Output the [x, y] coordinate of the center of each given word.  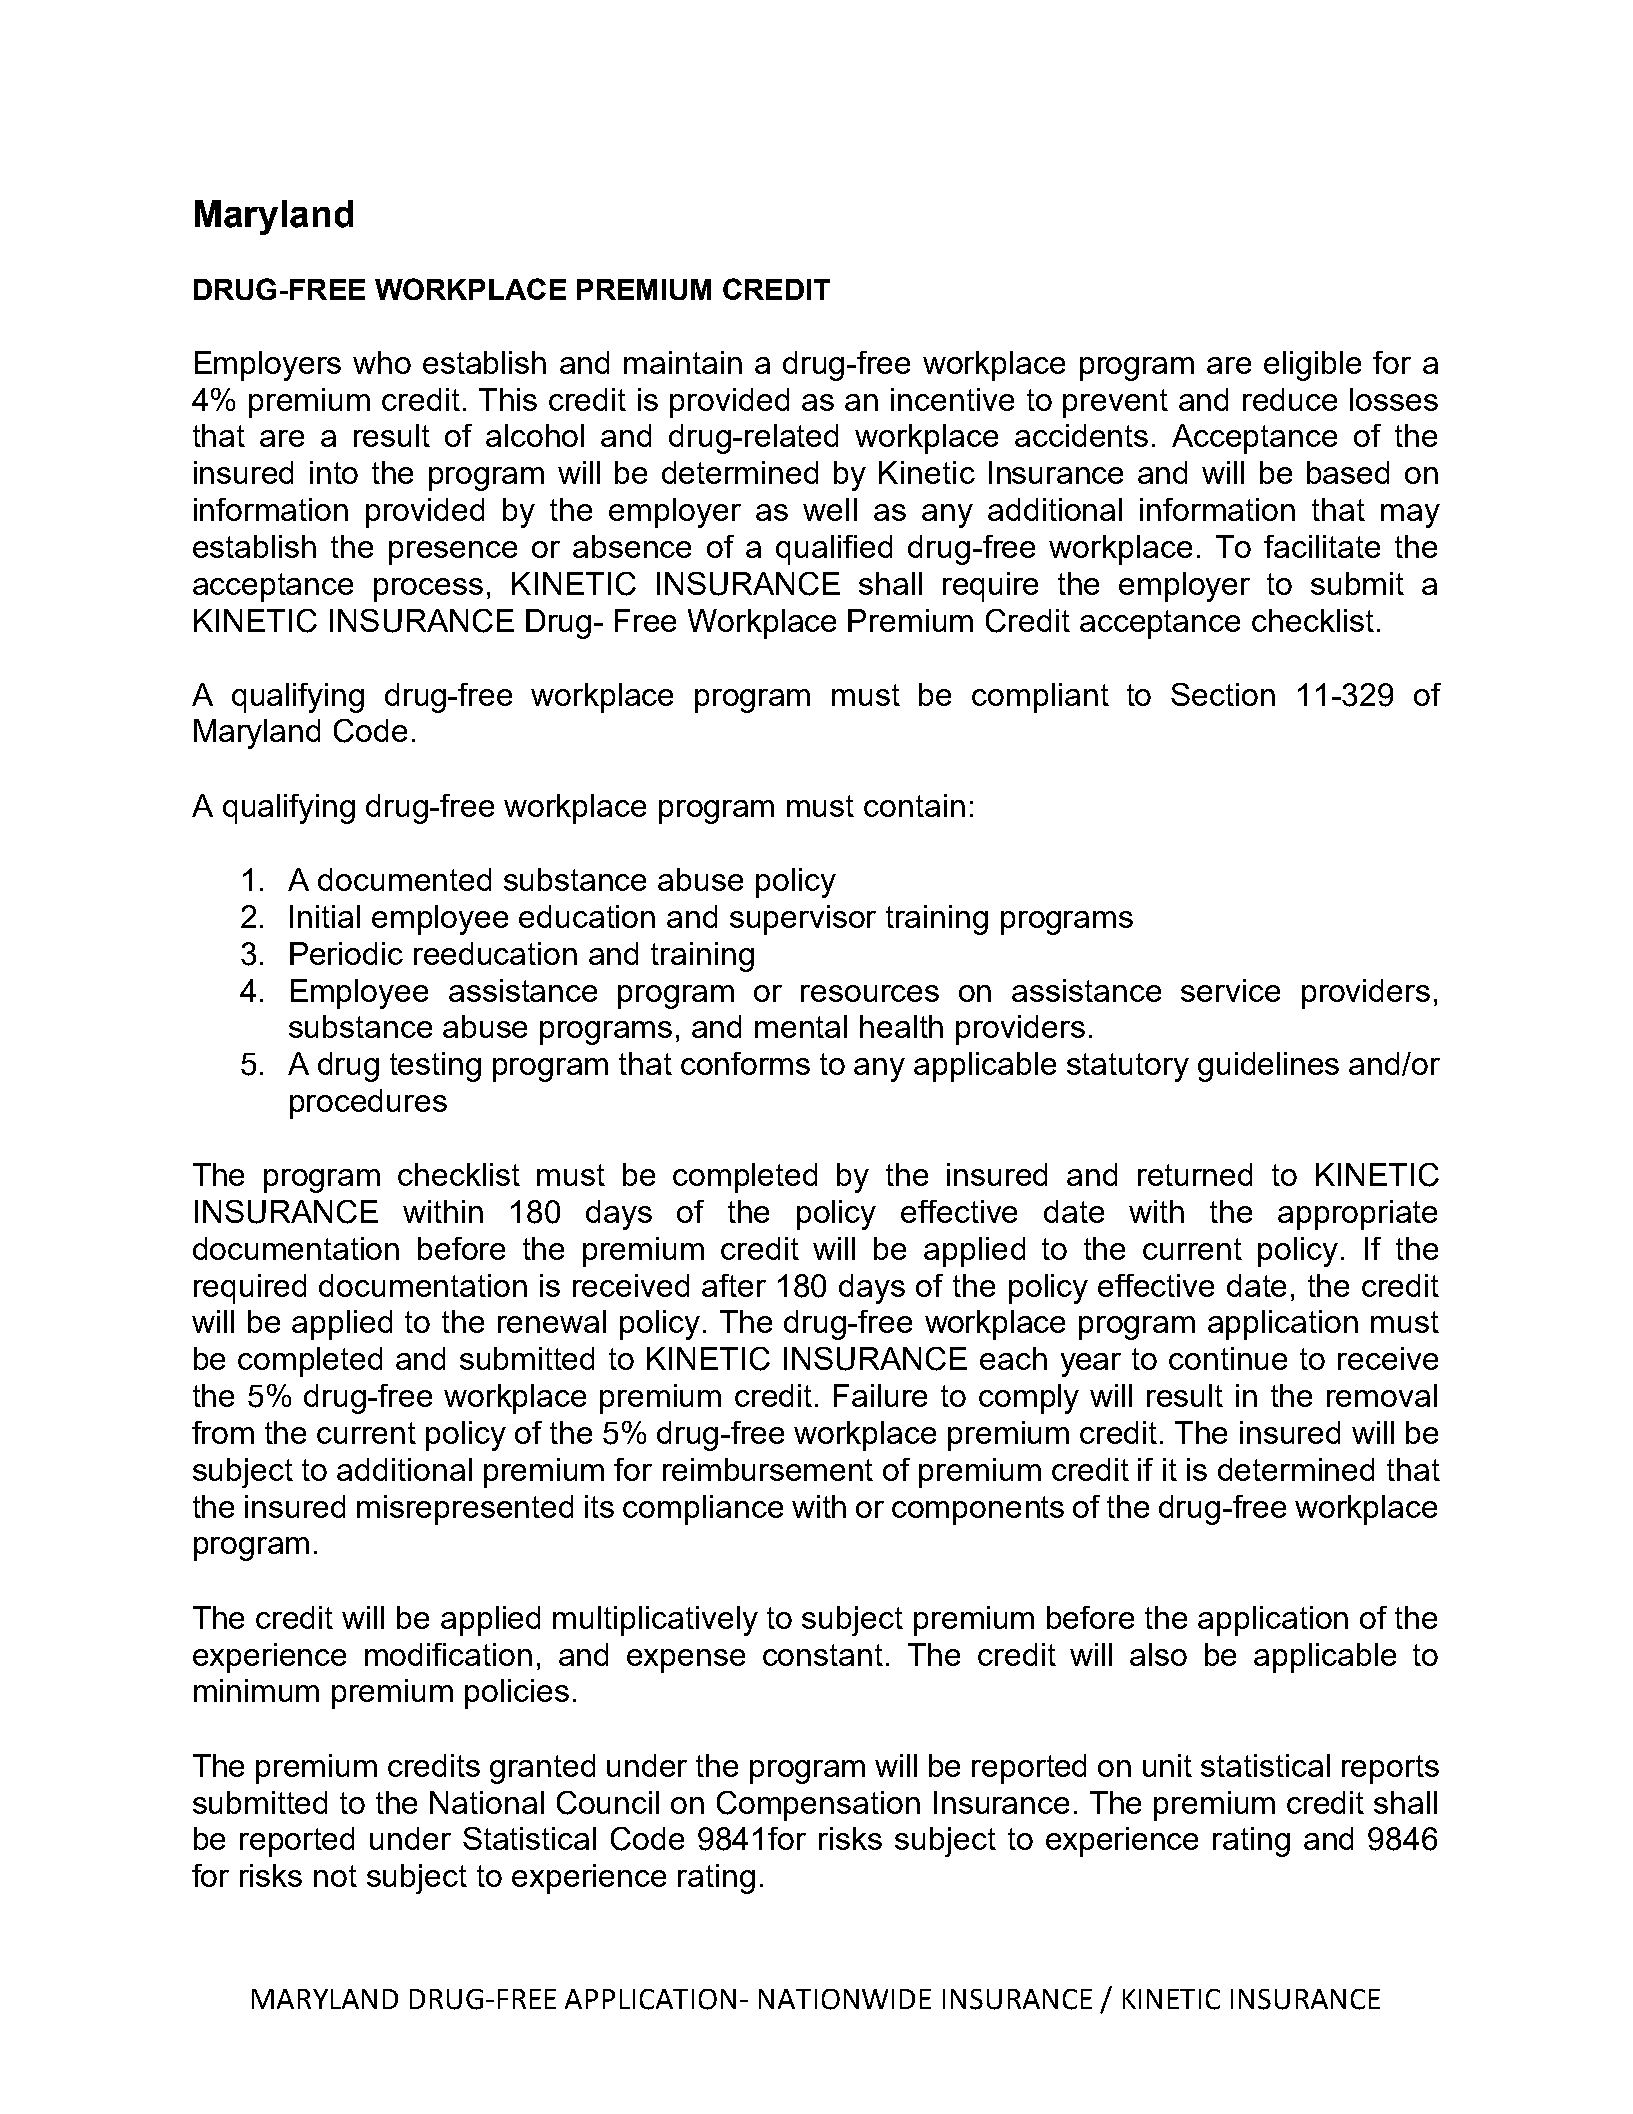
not [335, 1876]
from [223, 1432]
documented [404, 879]
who [382, 362]
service [1230, 990]
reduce [1290, 399]
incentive [952, 399]
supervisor [803, 920]
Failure [880, 1395]
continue [1228, 1358]
